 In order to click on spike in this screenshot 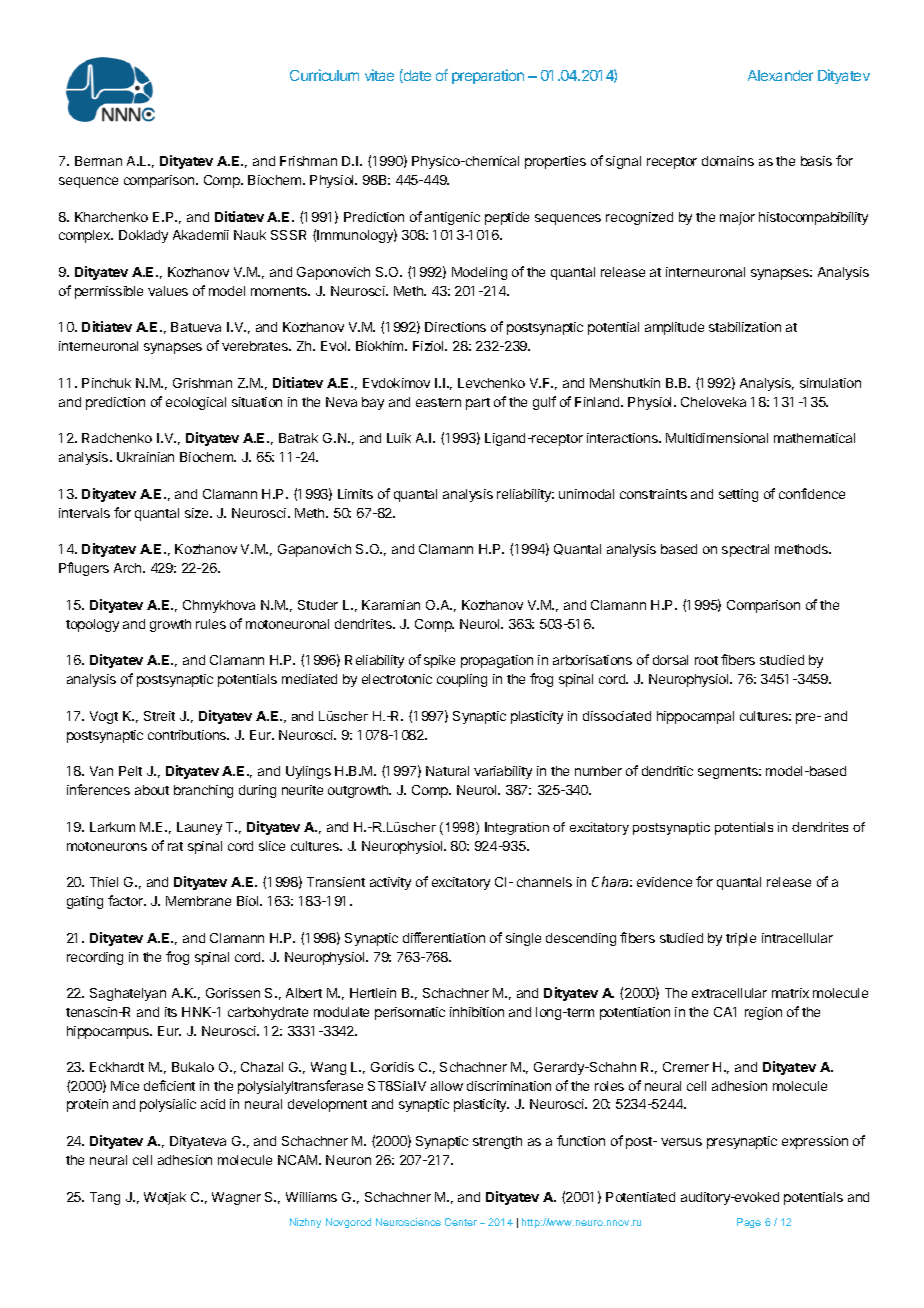, I will do `click(439, 661)`.
